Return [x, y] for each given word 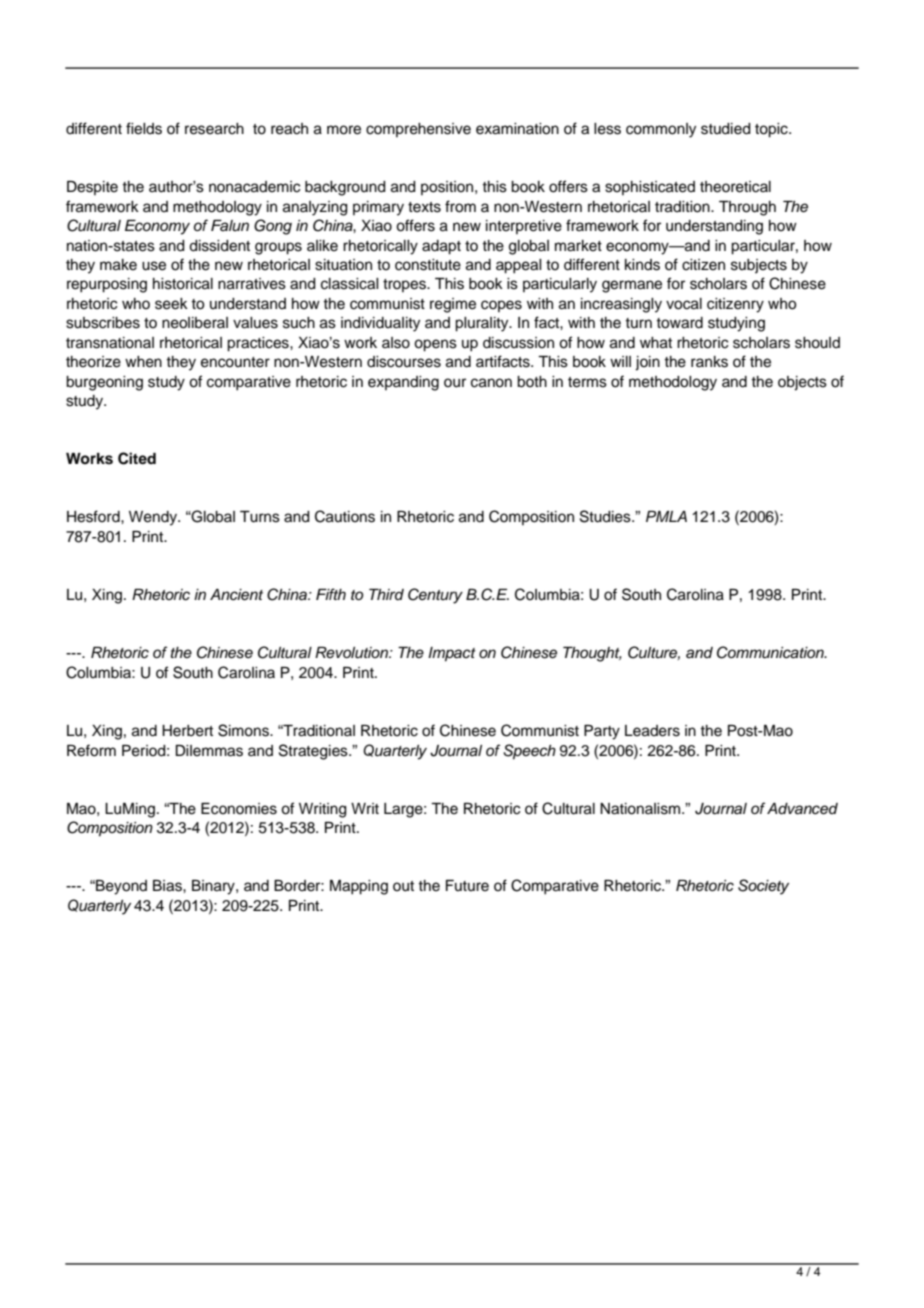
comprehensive [418, 130]
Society [763, 887]
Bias [168, 886]
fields [144, 128]
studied [726, 129]
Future [467, 886]
